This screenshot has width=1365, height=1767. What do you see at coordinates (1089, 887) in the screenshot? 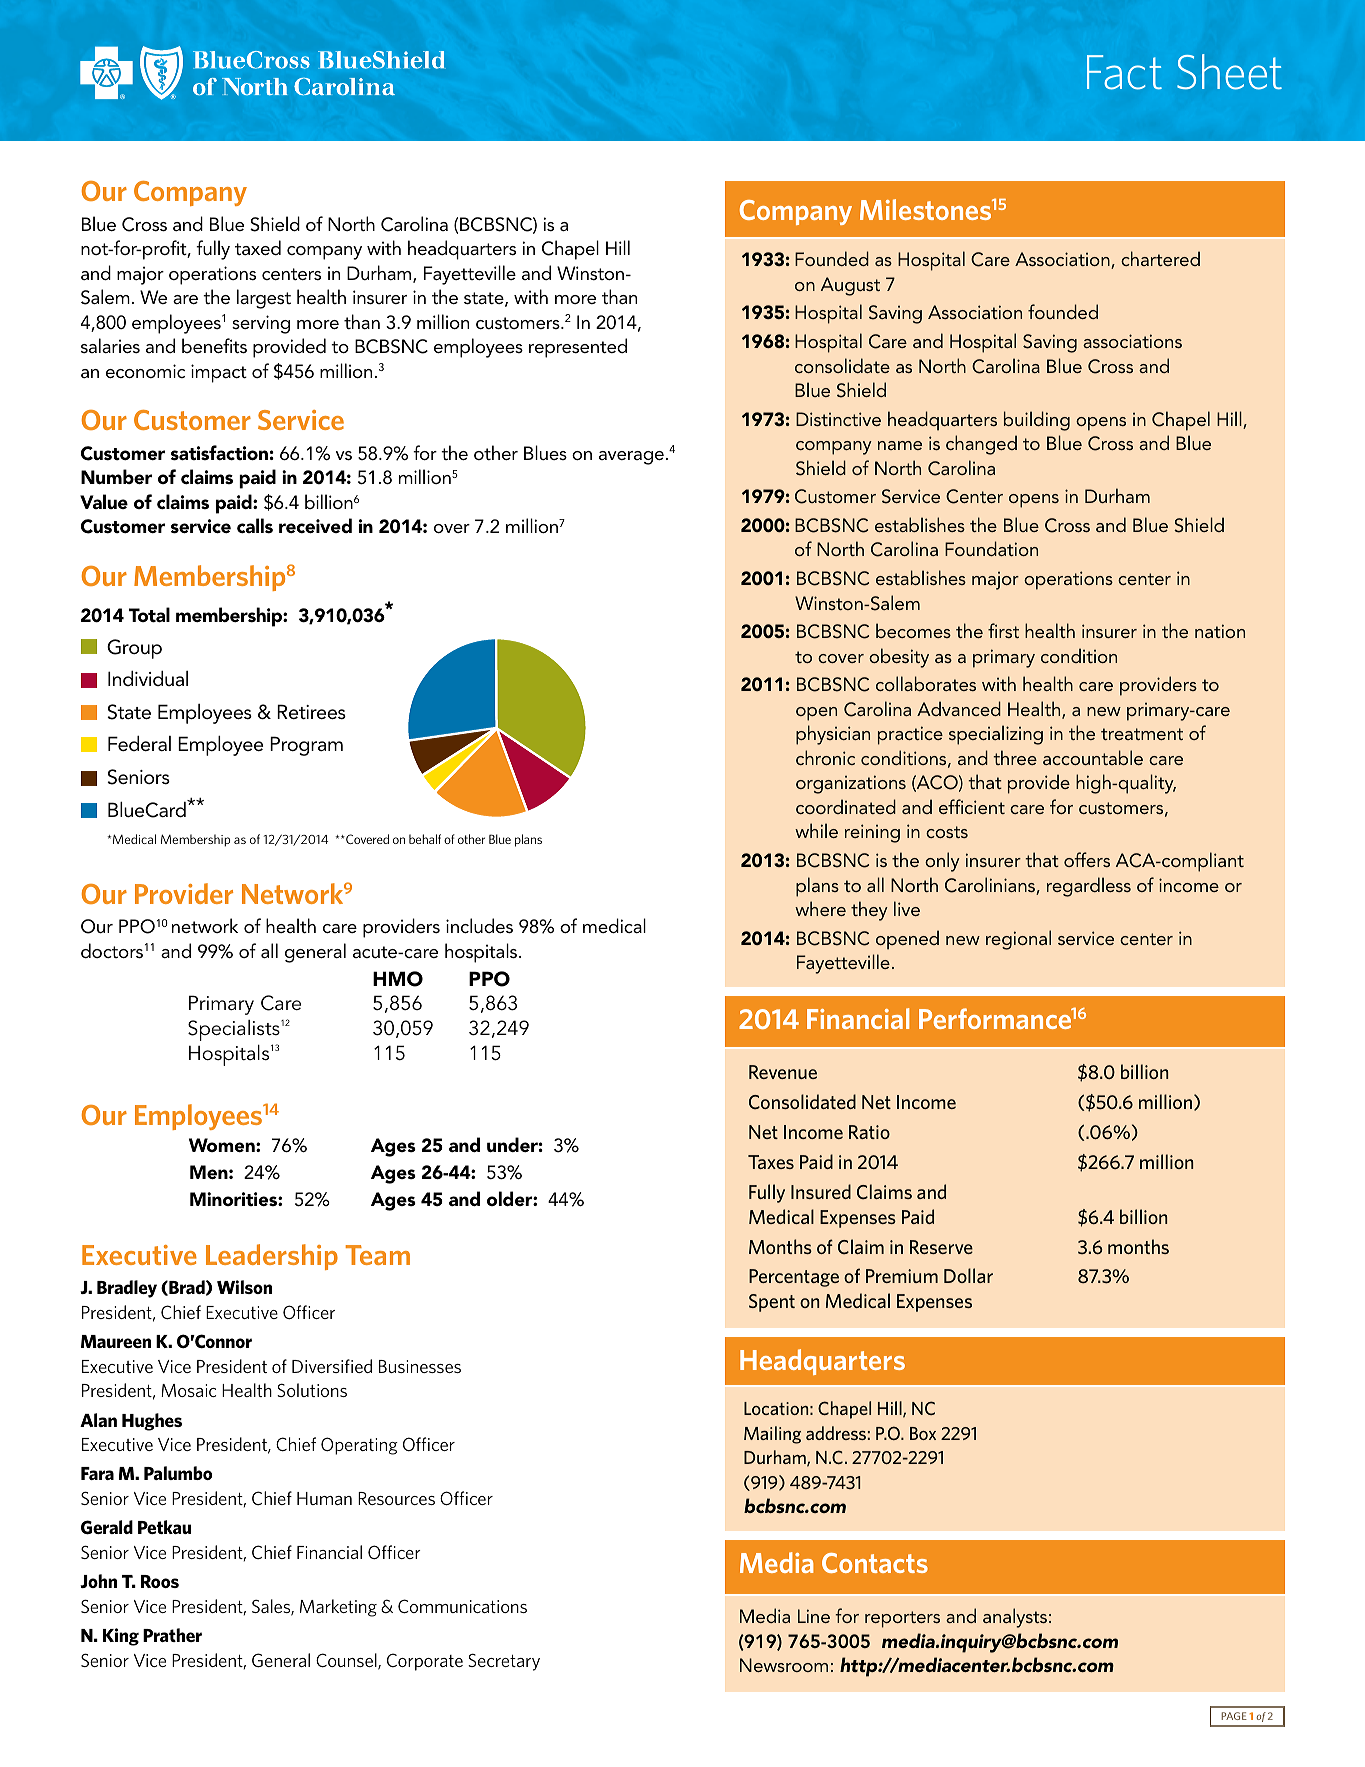
I see `regardless` at bounding box center [1089, 887].
